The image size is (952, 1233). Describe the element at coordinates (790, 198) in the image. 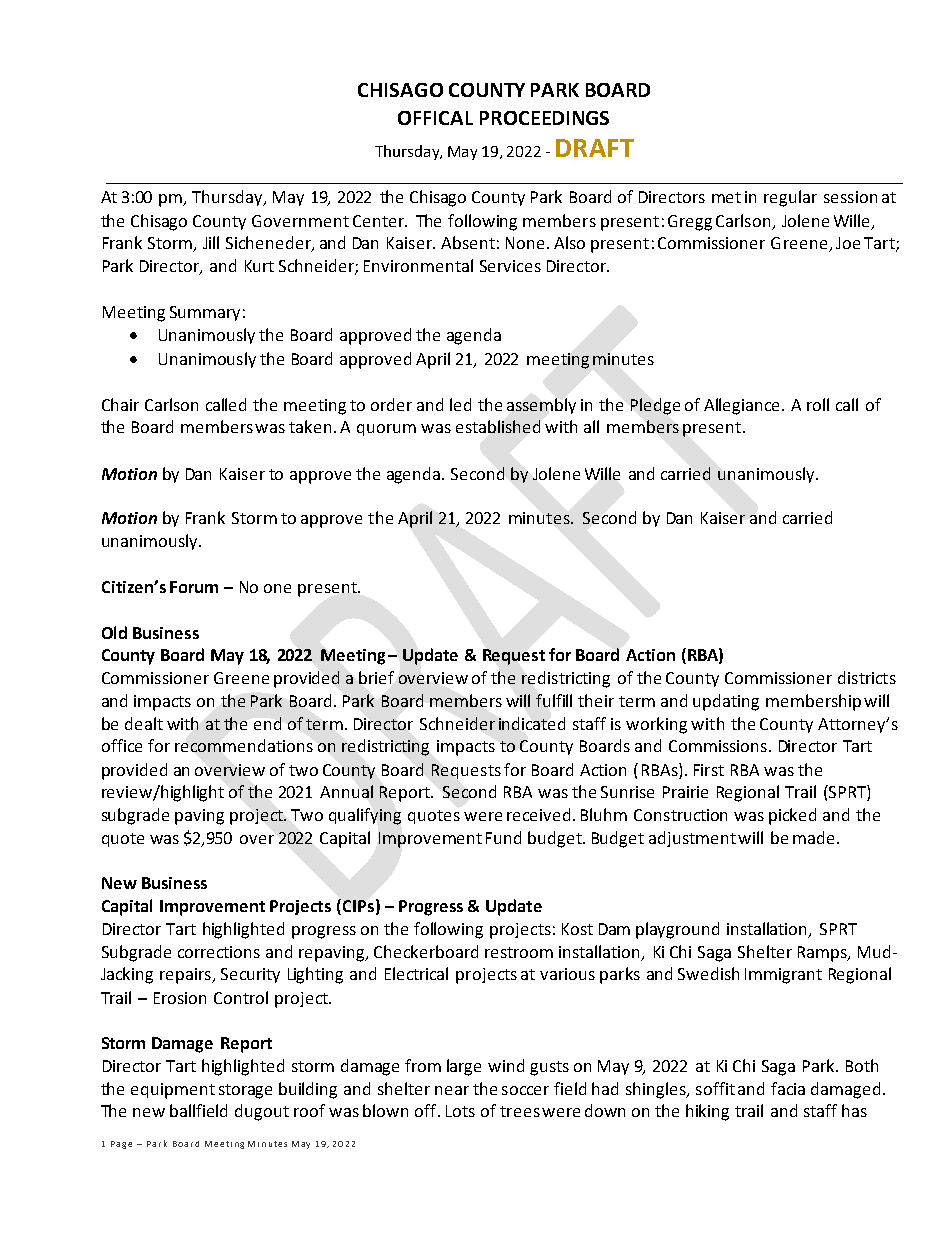

I see `regular` at that location.
